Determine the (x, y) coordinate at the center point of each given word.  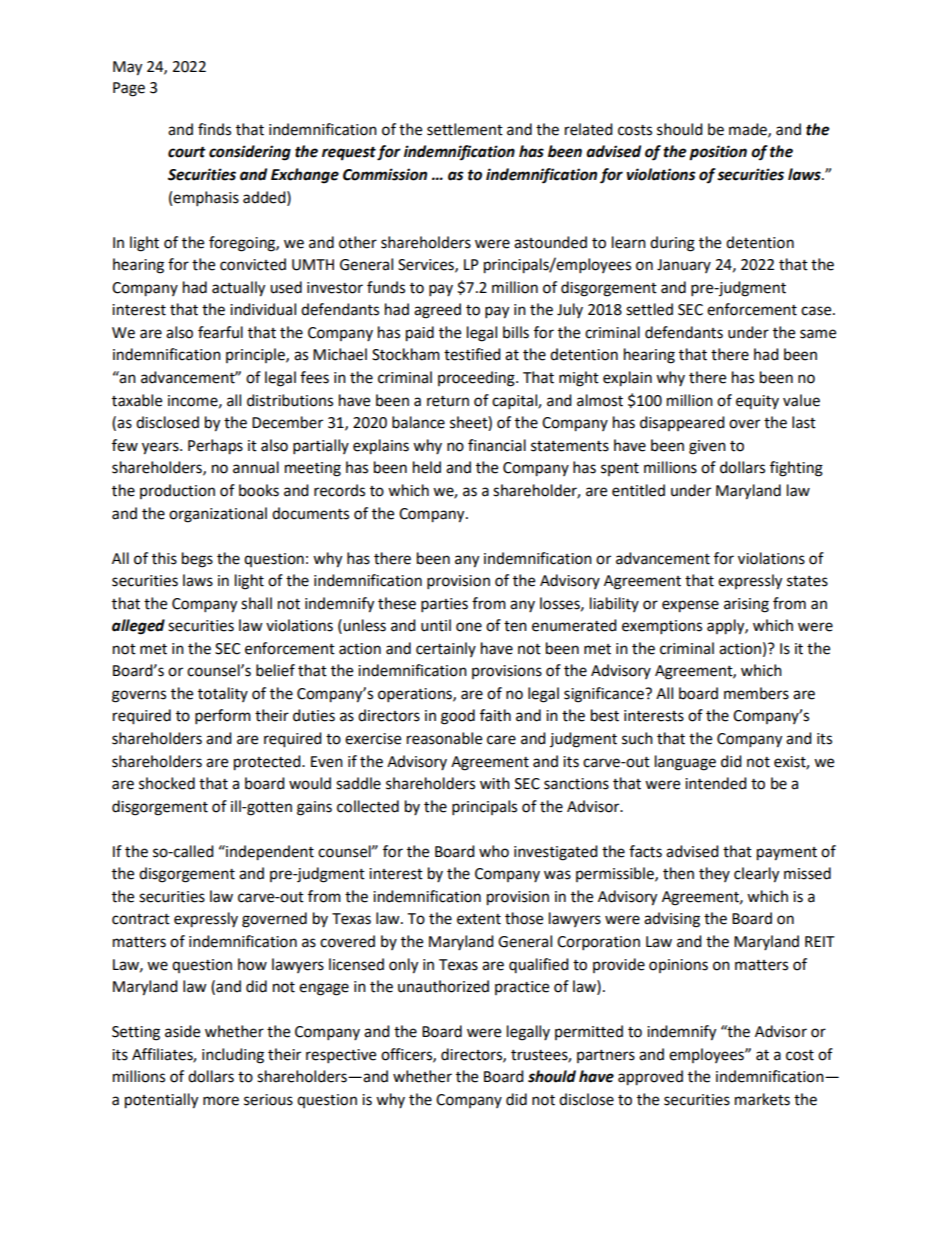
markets (762, 1099)
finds (214, 129)
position (718, 153)
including (233, 1056)
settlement (465, 129)
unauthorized (443, 986)
